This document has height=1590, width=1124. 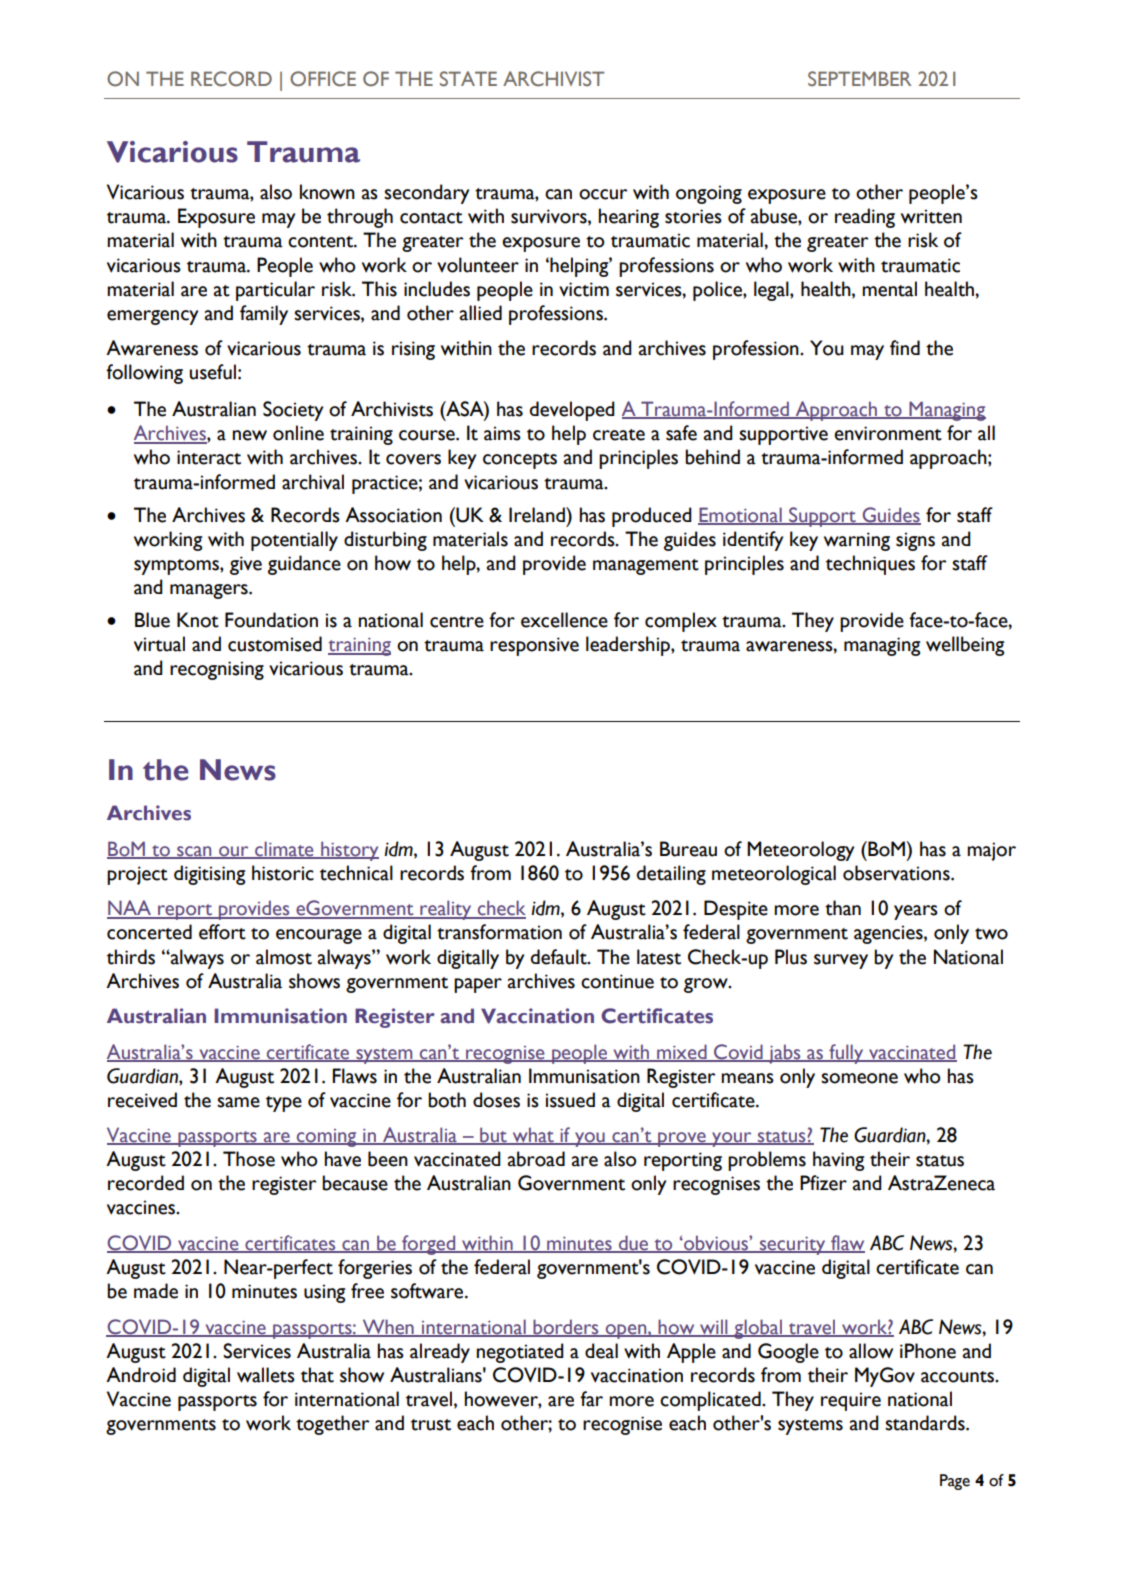 I want to click on survey, so click(x=841, y=961).
